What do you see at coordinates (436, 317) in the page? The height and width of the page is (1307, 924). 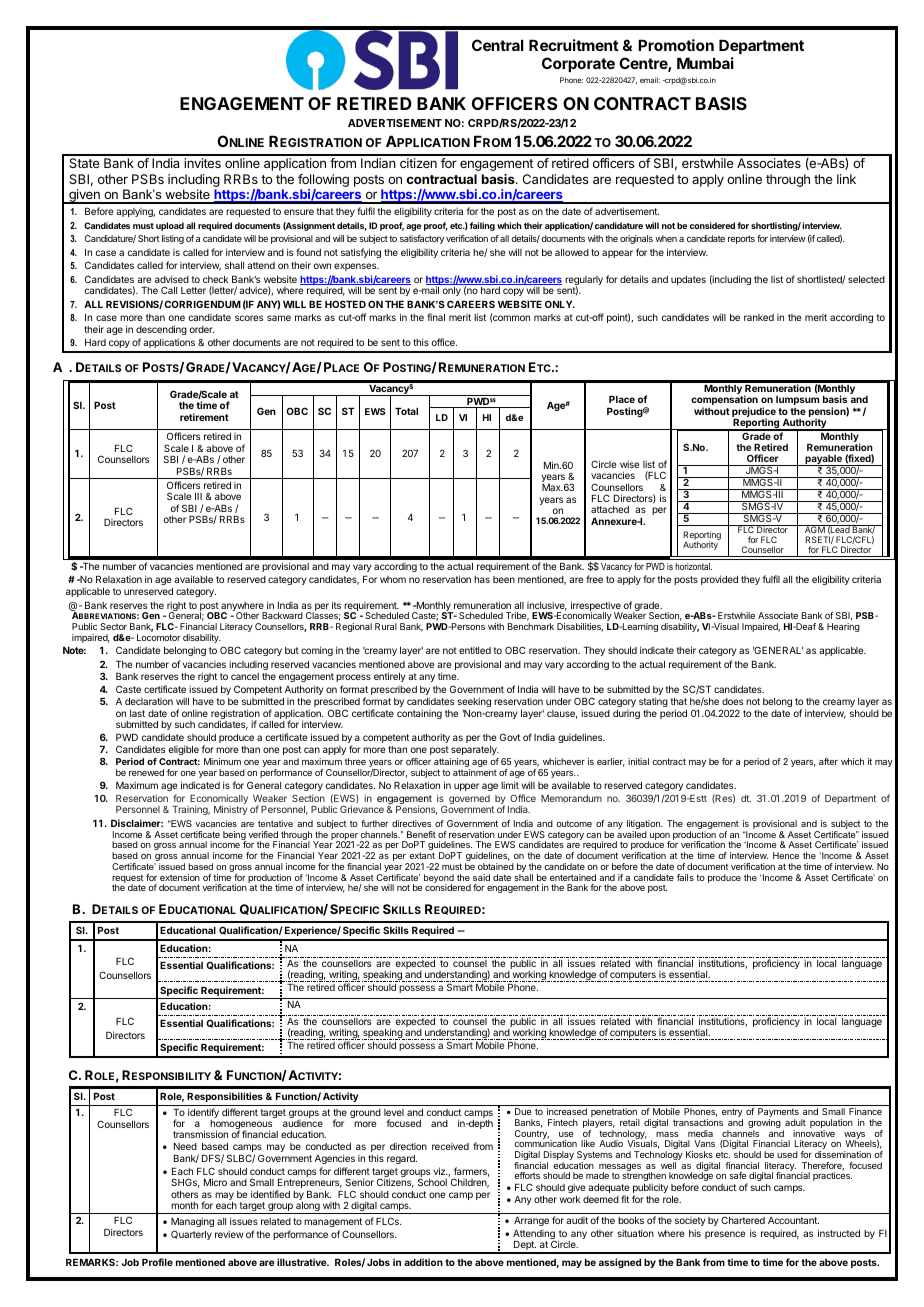 I see `final` at bounding box center [436, 317].
